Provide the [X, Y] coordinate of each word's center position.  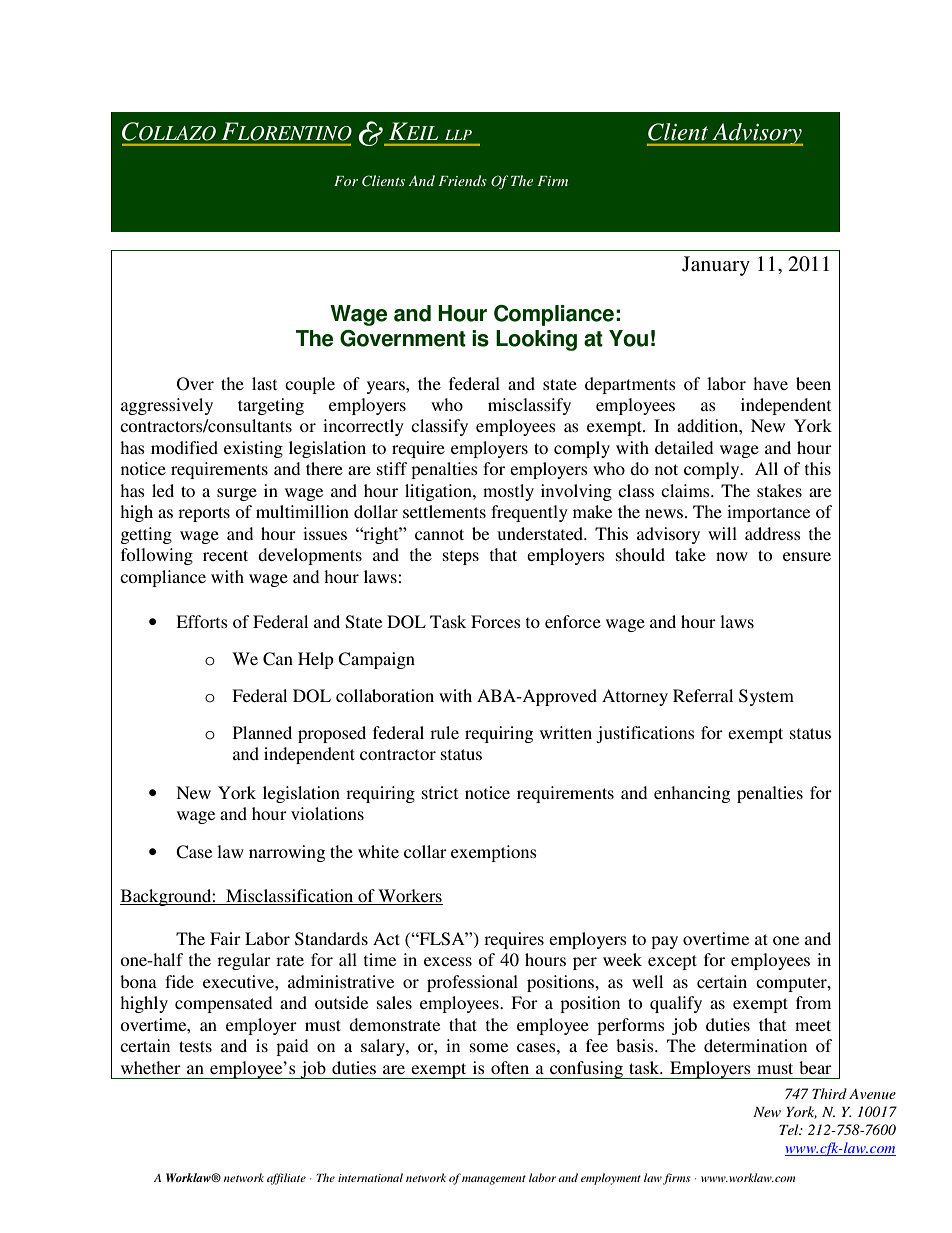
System [766, 697]
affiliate [286, 1179]
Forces [496, 621]
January [716, 266]
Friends [463, 180]
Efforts [202, 621]
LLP [458, 135]
